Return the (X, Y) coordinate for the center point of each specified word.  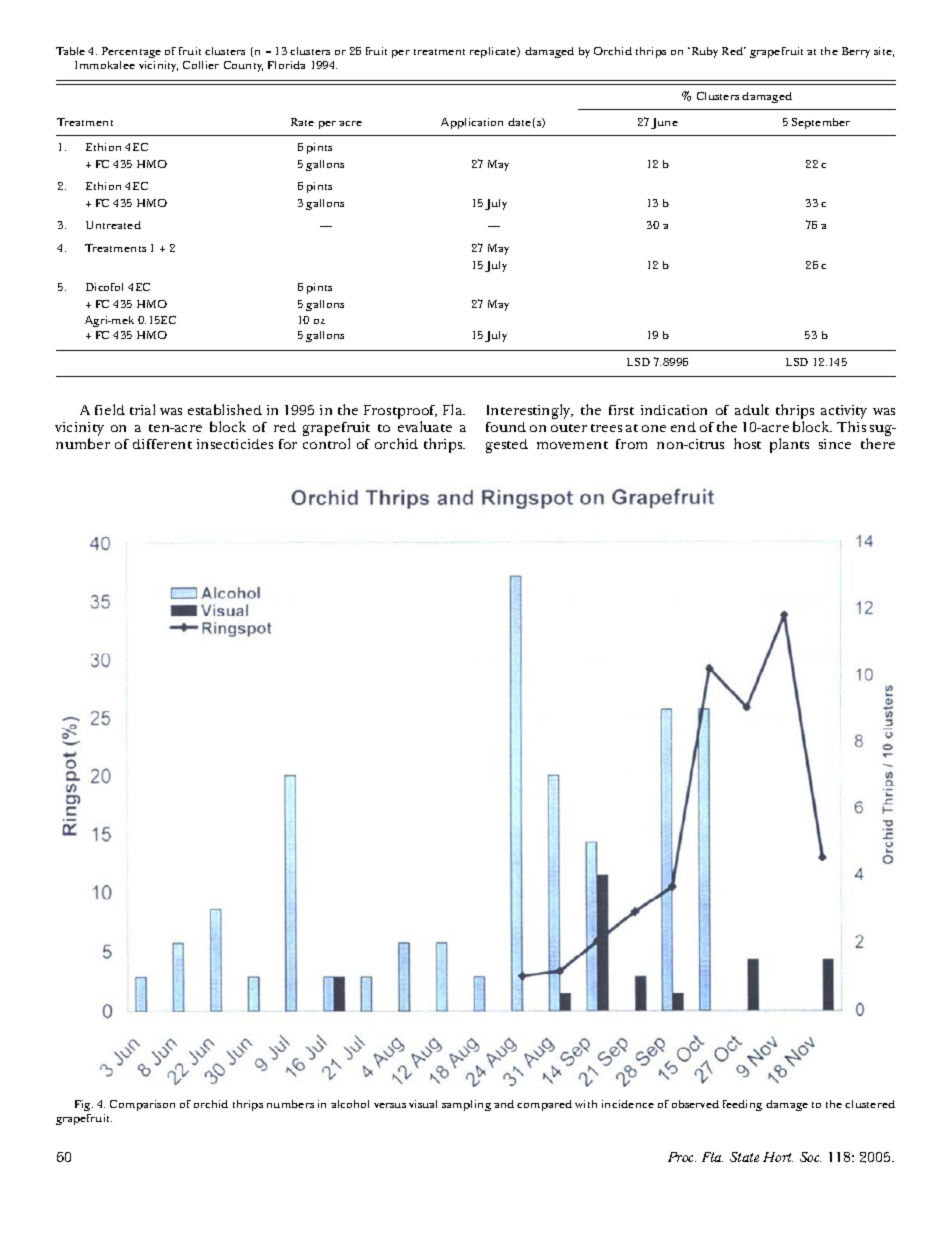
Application (472, 123)
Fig (84, 1107)
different (162, 444)
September (821, 123)
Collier (201, 65)
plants (789, 445)
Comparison (142, 1105)
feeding (742, 1105)
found (506, 427)
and (504, 1104)
